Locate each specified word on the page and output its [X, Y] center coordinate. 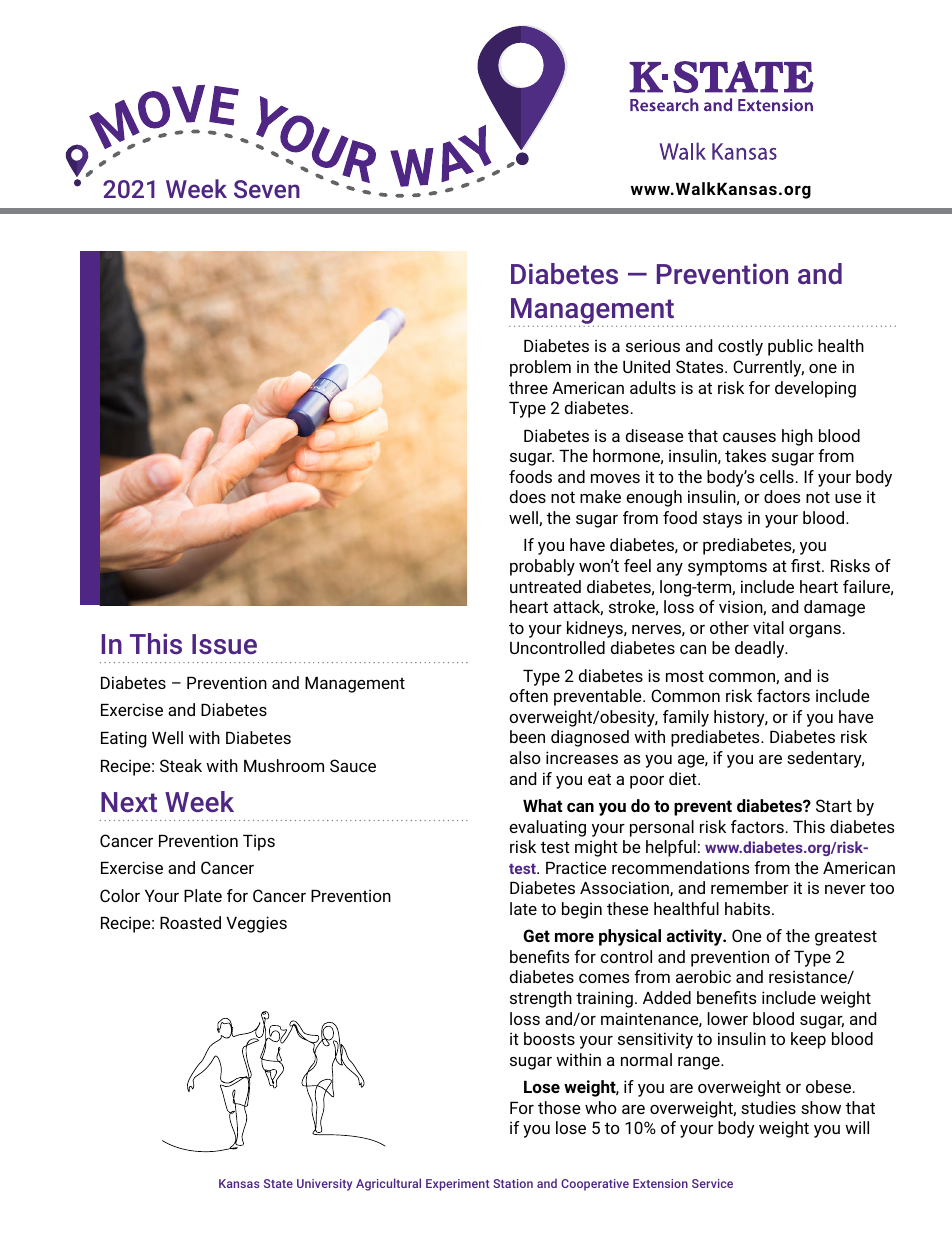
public [790, 347]
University [324, 1185]
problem [540, 368]
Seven [267, 189]
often [528, 695]
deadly [761, 649]
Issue [224, 644]
